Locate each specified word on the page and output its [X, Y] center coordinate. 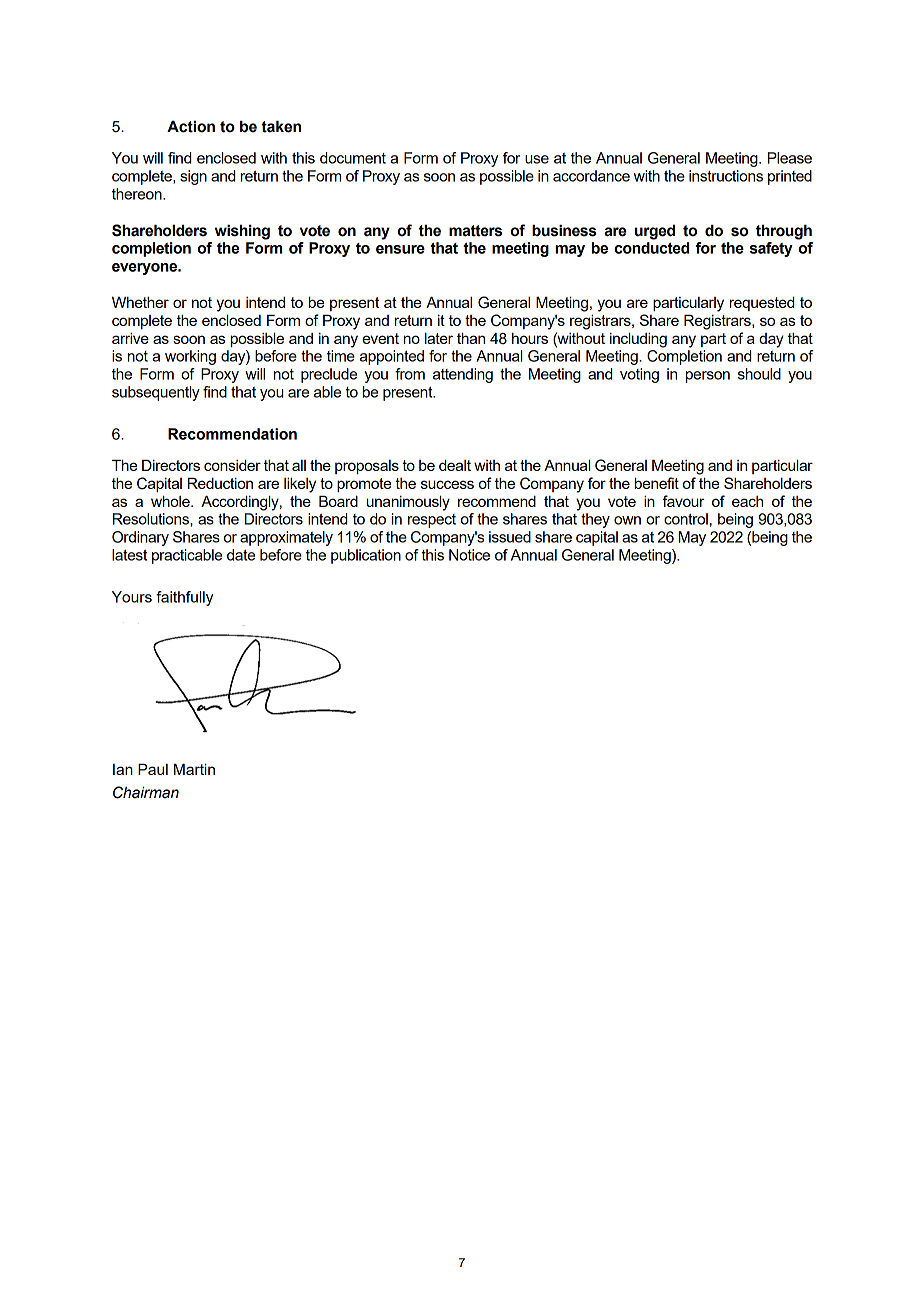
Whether [140, 302]
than [471, 338]
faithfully [184, 598]
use [537, 159]
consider [232, 465]
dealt [455, 465]
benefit [657, 483]
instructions [726, 176]
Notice [469, 555]
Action [191, 126]
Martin [194, 769]
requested [762, 303]
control [686, 519]
